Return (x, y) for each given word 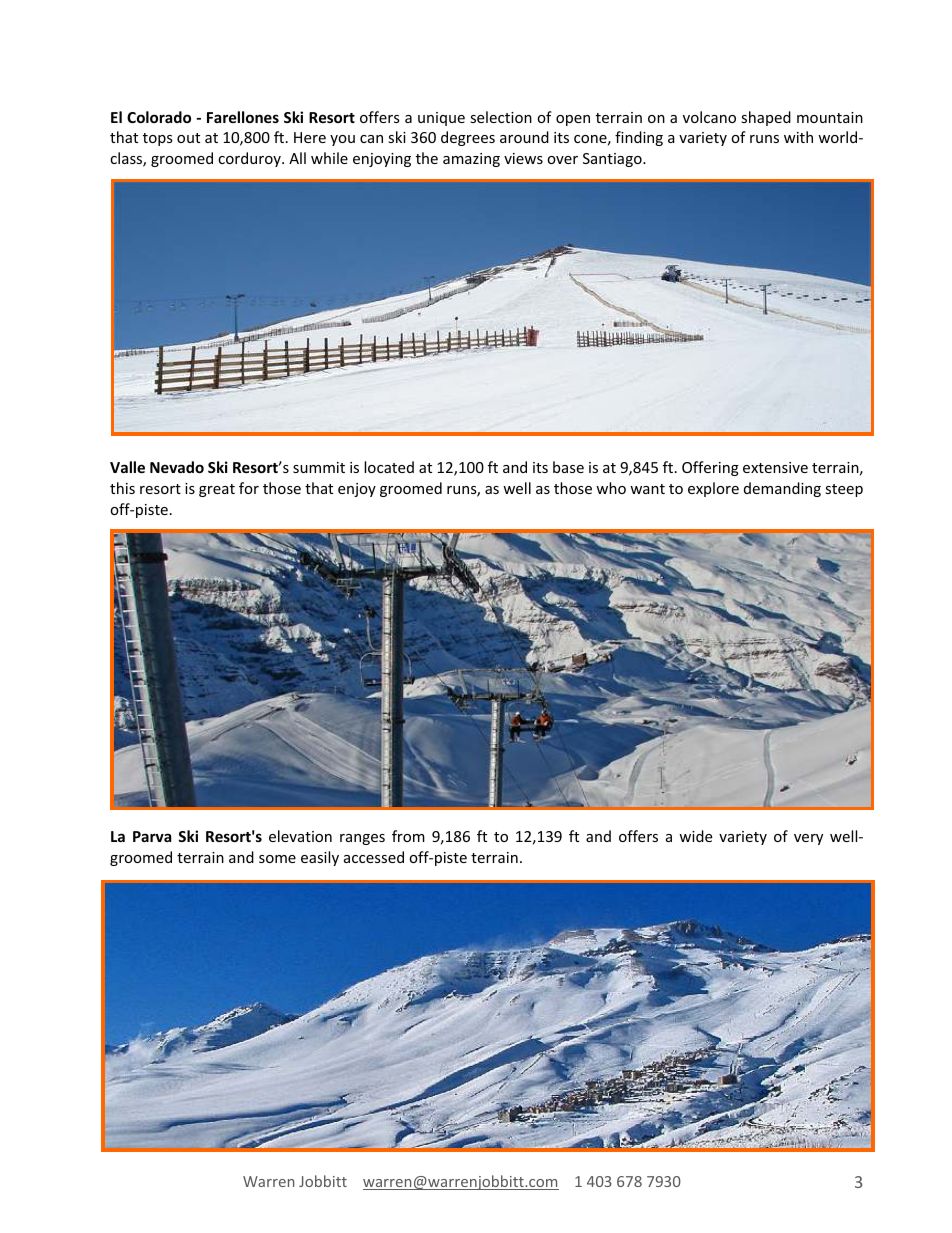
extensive (775, 467)
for (249, 488)
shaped (766, 118)
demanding (782, 489)
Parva (152, 836)
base (568, 467)
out (188, 138)
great (217, 490)
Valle (127, 467)
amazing (471, 160)
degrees (468, 138)
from (408, 836)
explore (713, 489)
